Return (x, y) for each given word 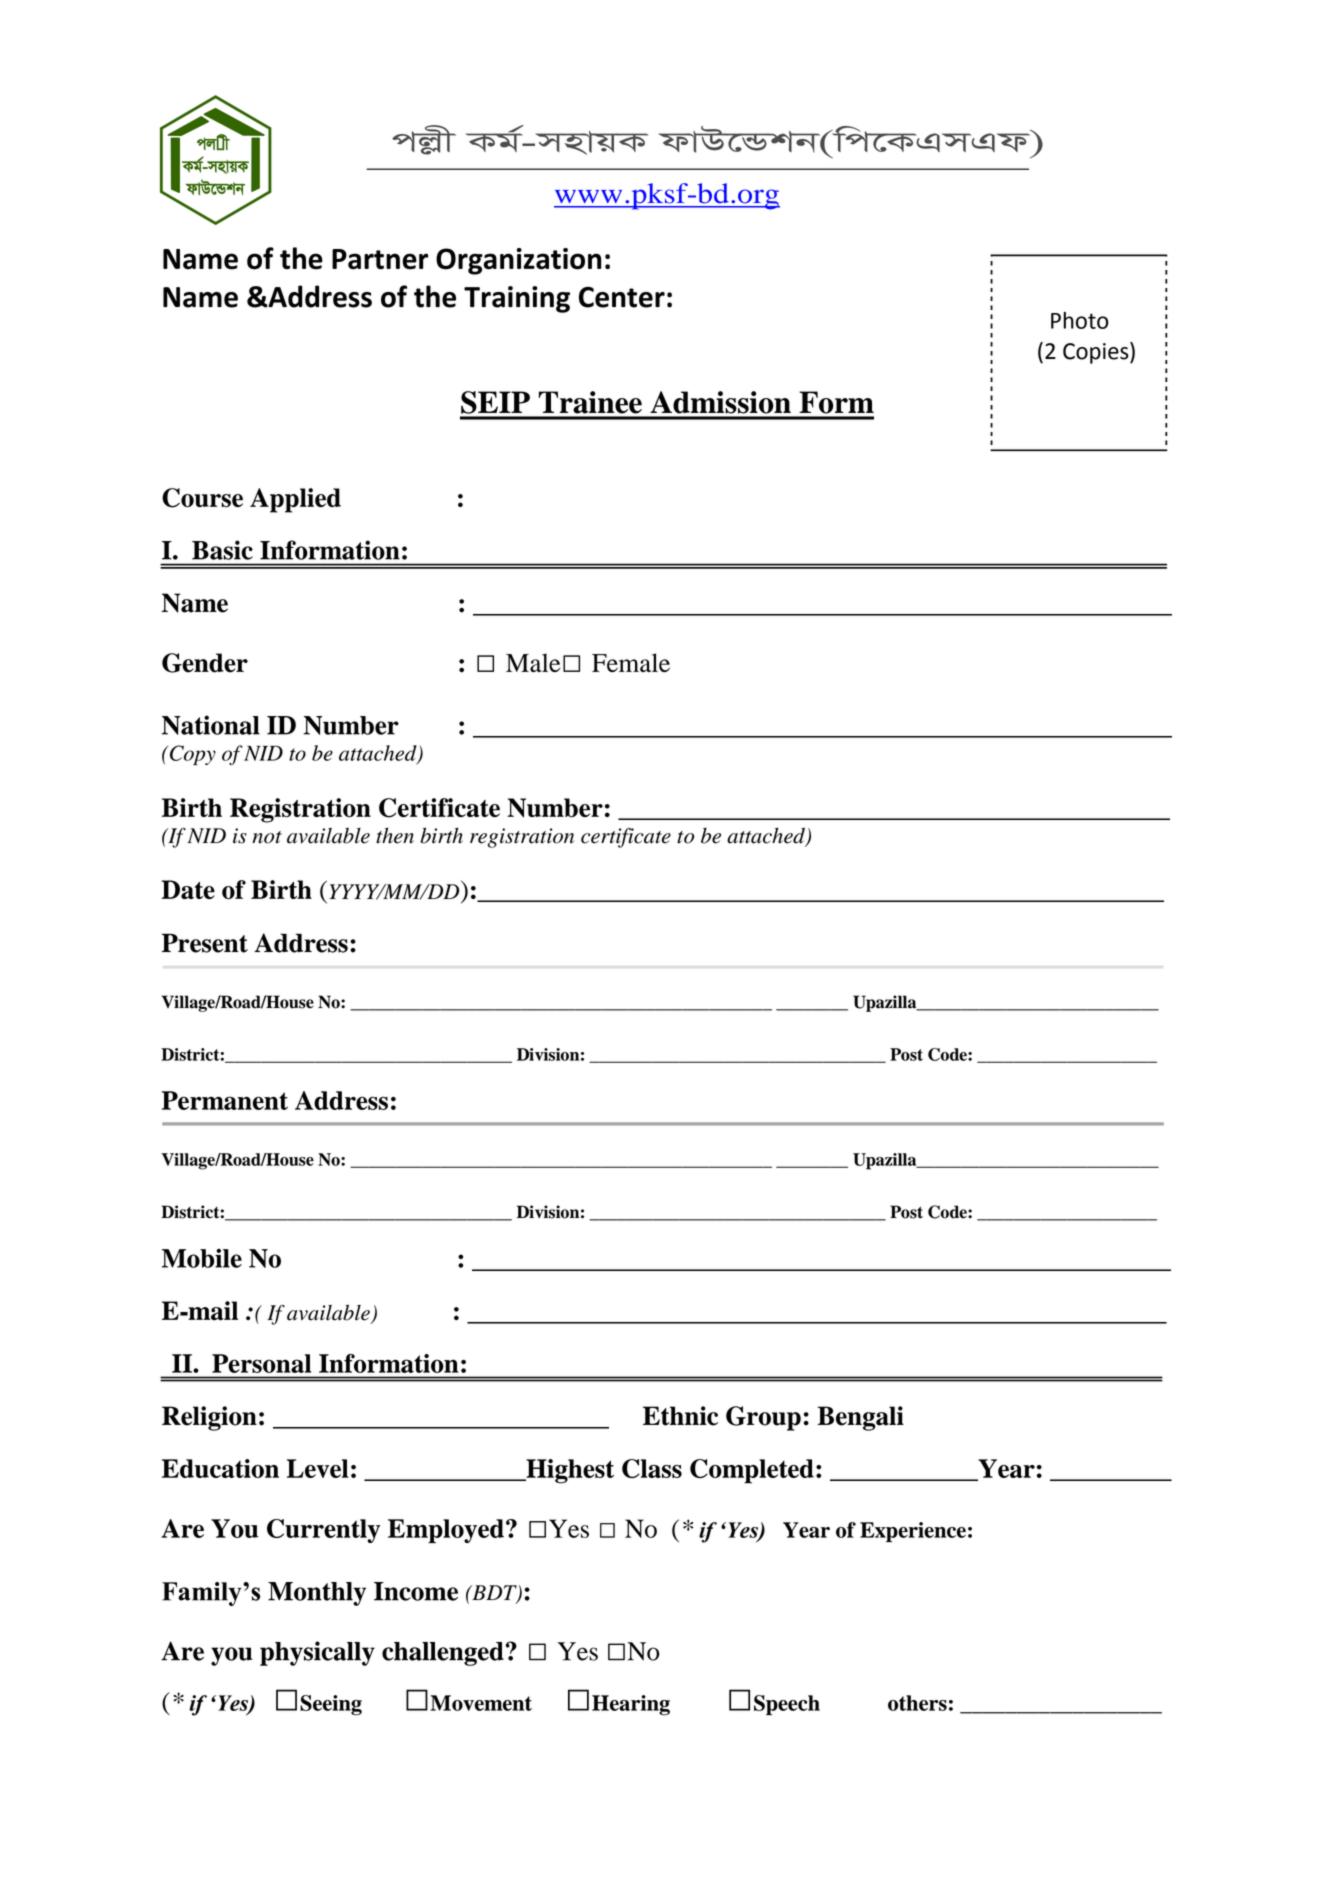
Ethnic (680, 1416)
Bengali (860, 1418)
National (211, 725)
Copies (1097, 353)
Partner (380, 259)
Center (622, 297)
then (395, 836)
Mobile (202, 1258)
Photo (1079, 320)
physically (317, 1653)
